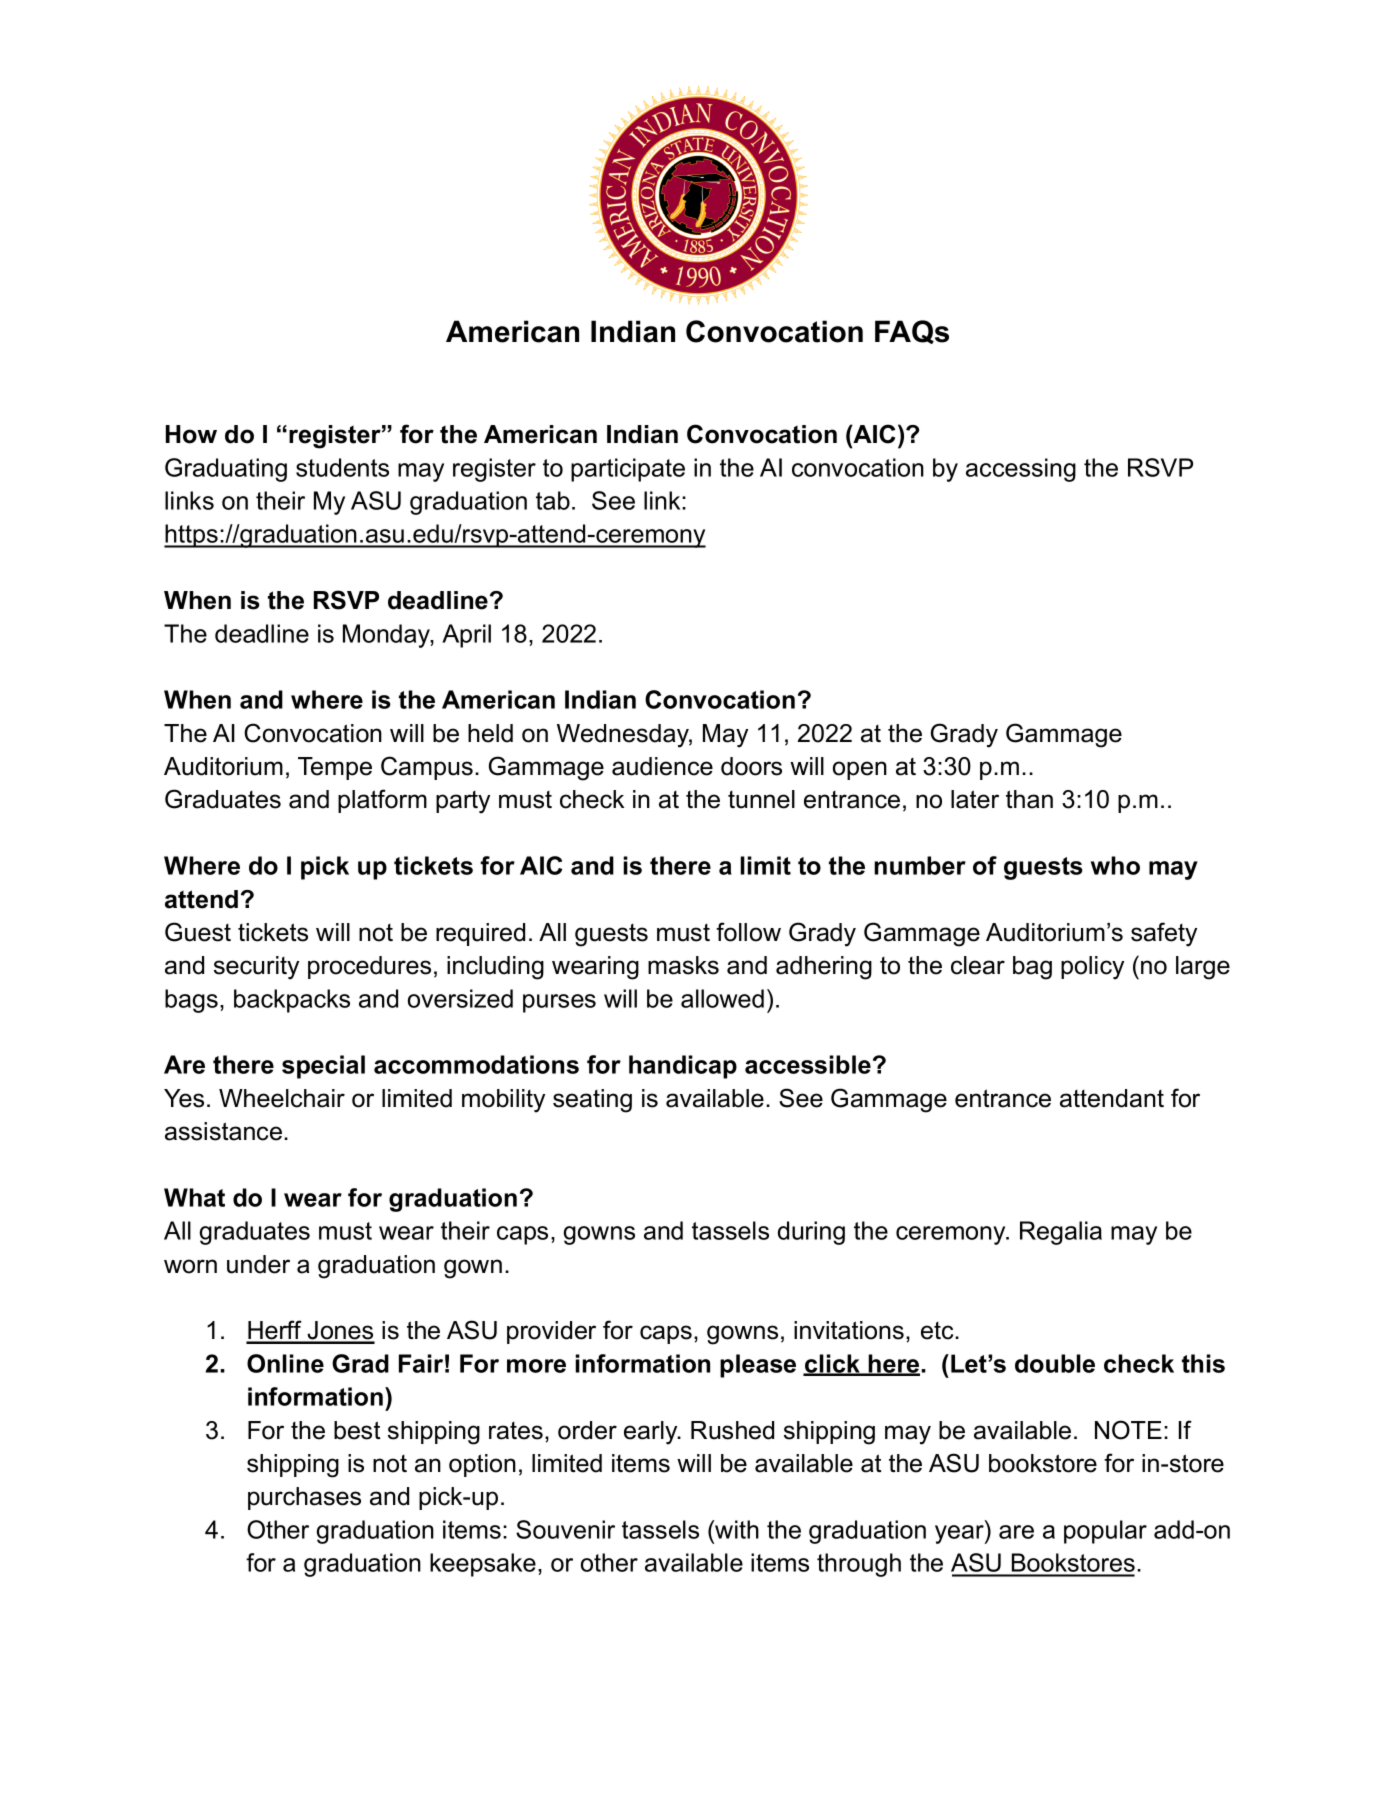 The image size is (1397, 1807). Describe the element at coordinates (736, 1529) in the page. I see `with` at that location.
